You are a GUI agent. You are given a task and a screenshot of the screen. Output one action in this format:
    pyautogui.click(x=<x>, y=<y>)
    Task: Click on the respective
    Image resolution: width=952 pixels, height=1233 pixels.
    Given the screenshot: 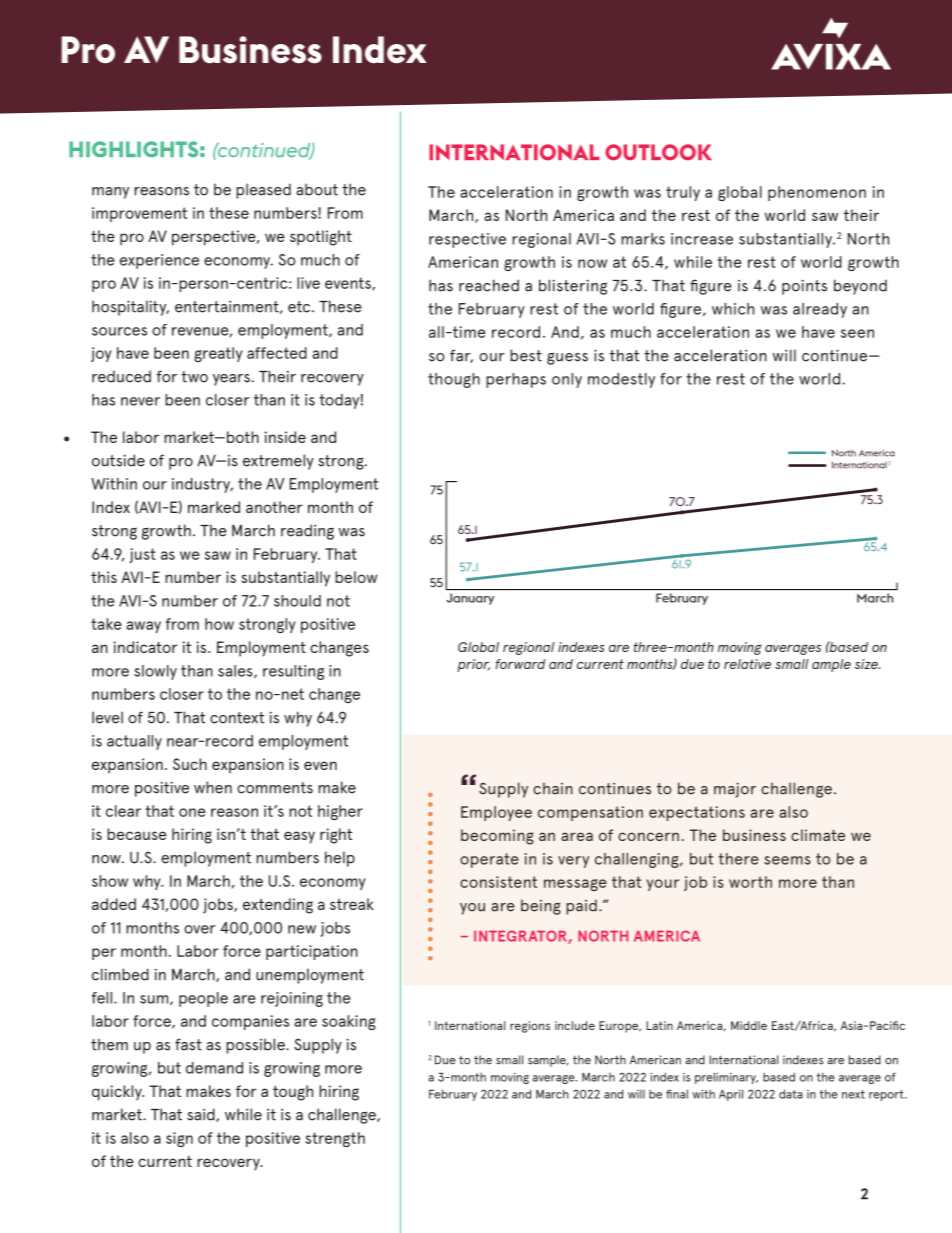 What is the action you would take?
    pyautogui.click(x=467, y=240)
